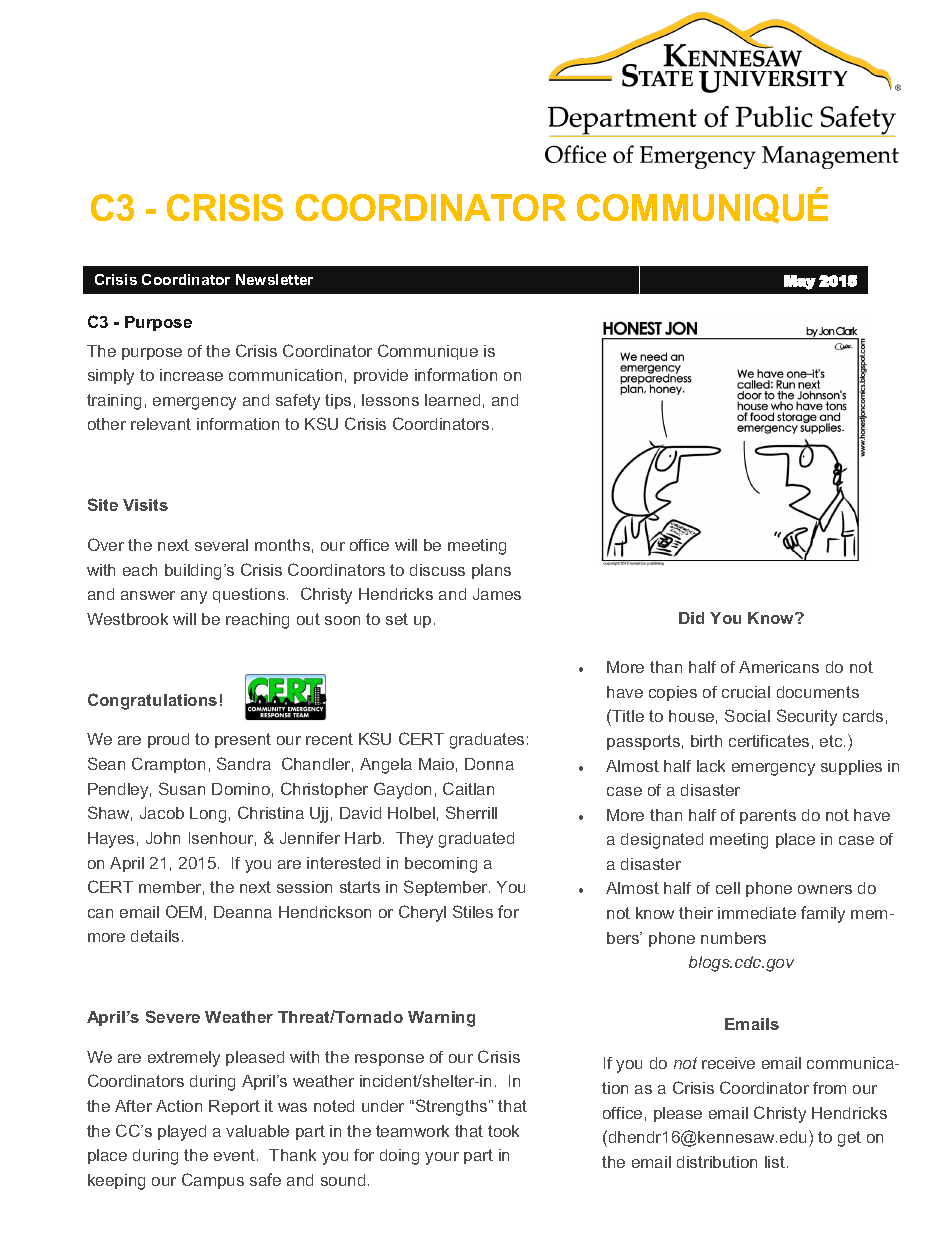  Describe the element at coordinates (473, 911) in the screenshot. I see `Stiles` at that location.
